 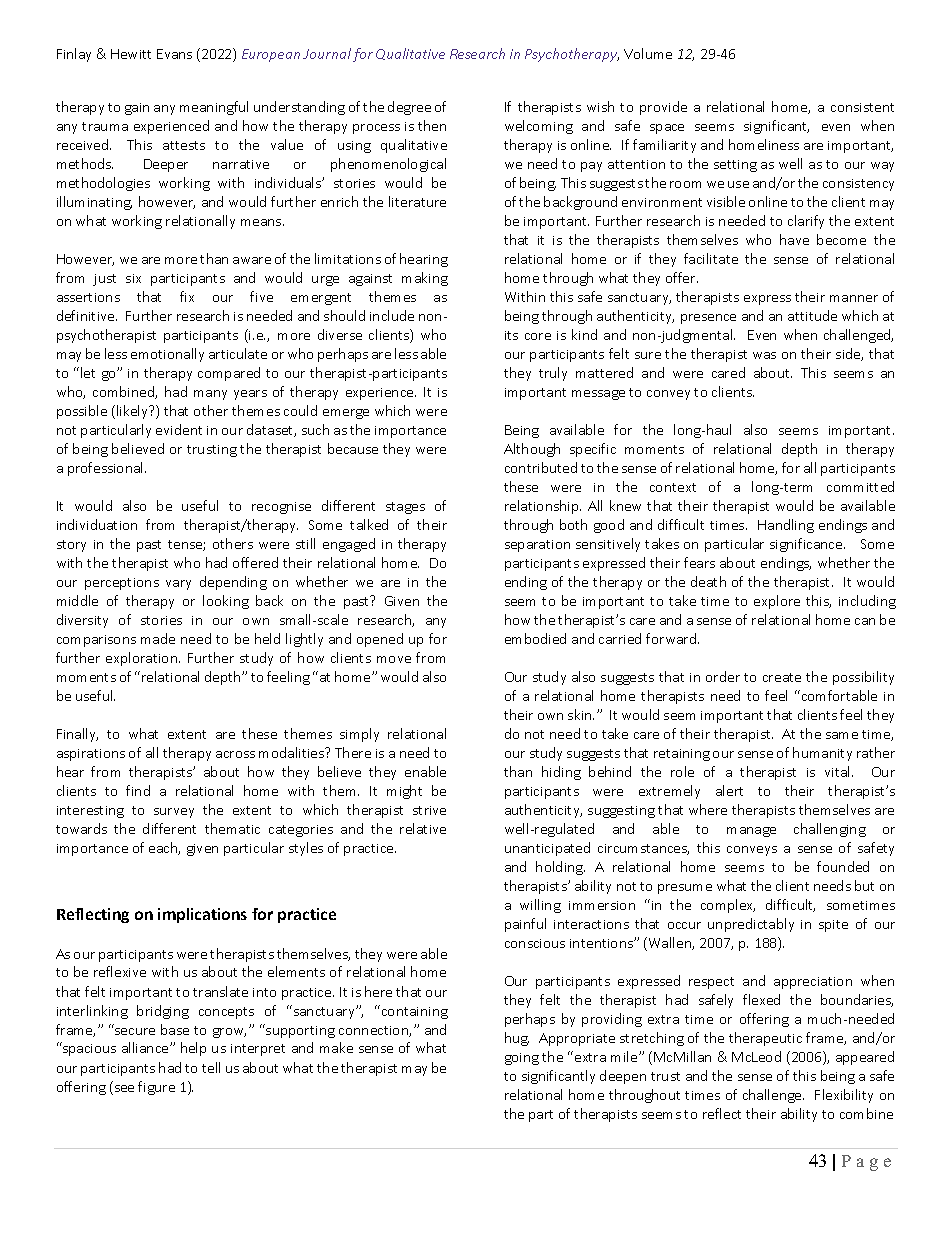 What do you see at coordinates (537, 546) in the image?
I see `separation` at bounding box center [537, 546].
